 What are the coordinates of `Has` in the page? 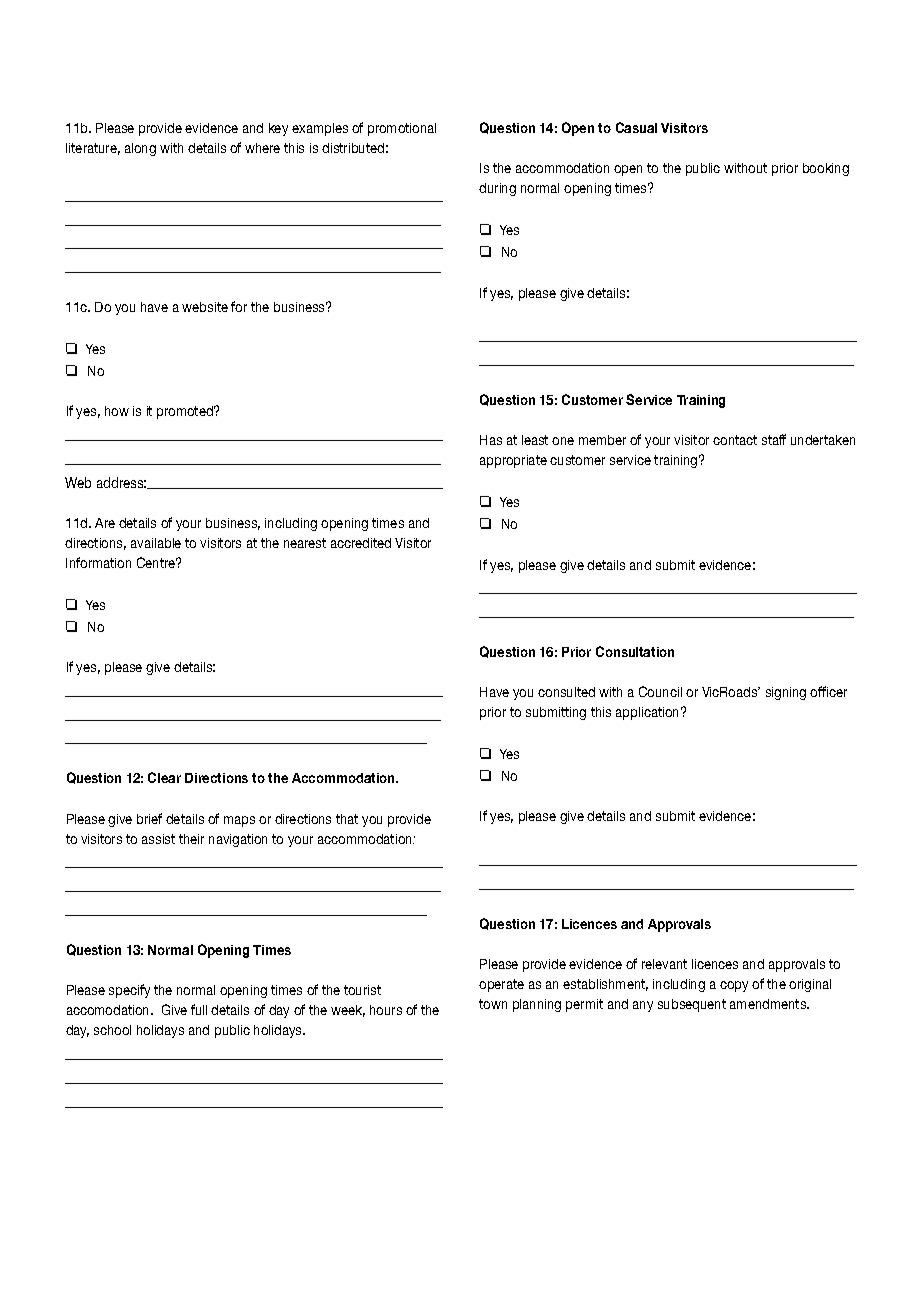 It's located at (491, 440).
